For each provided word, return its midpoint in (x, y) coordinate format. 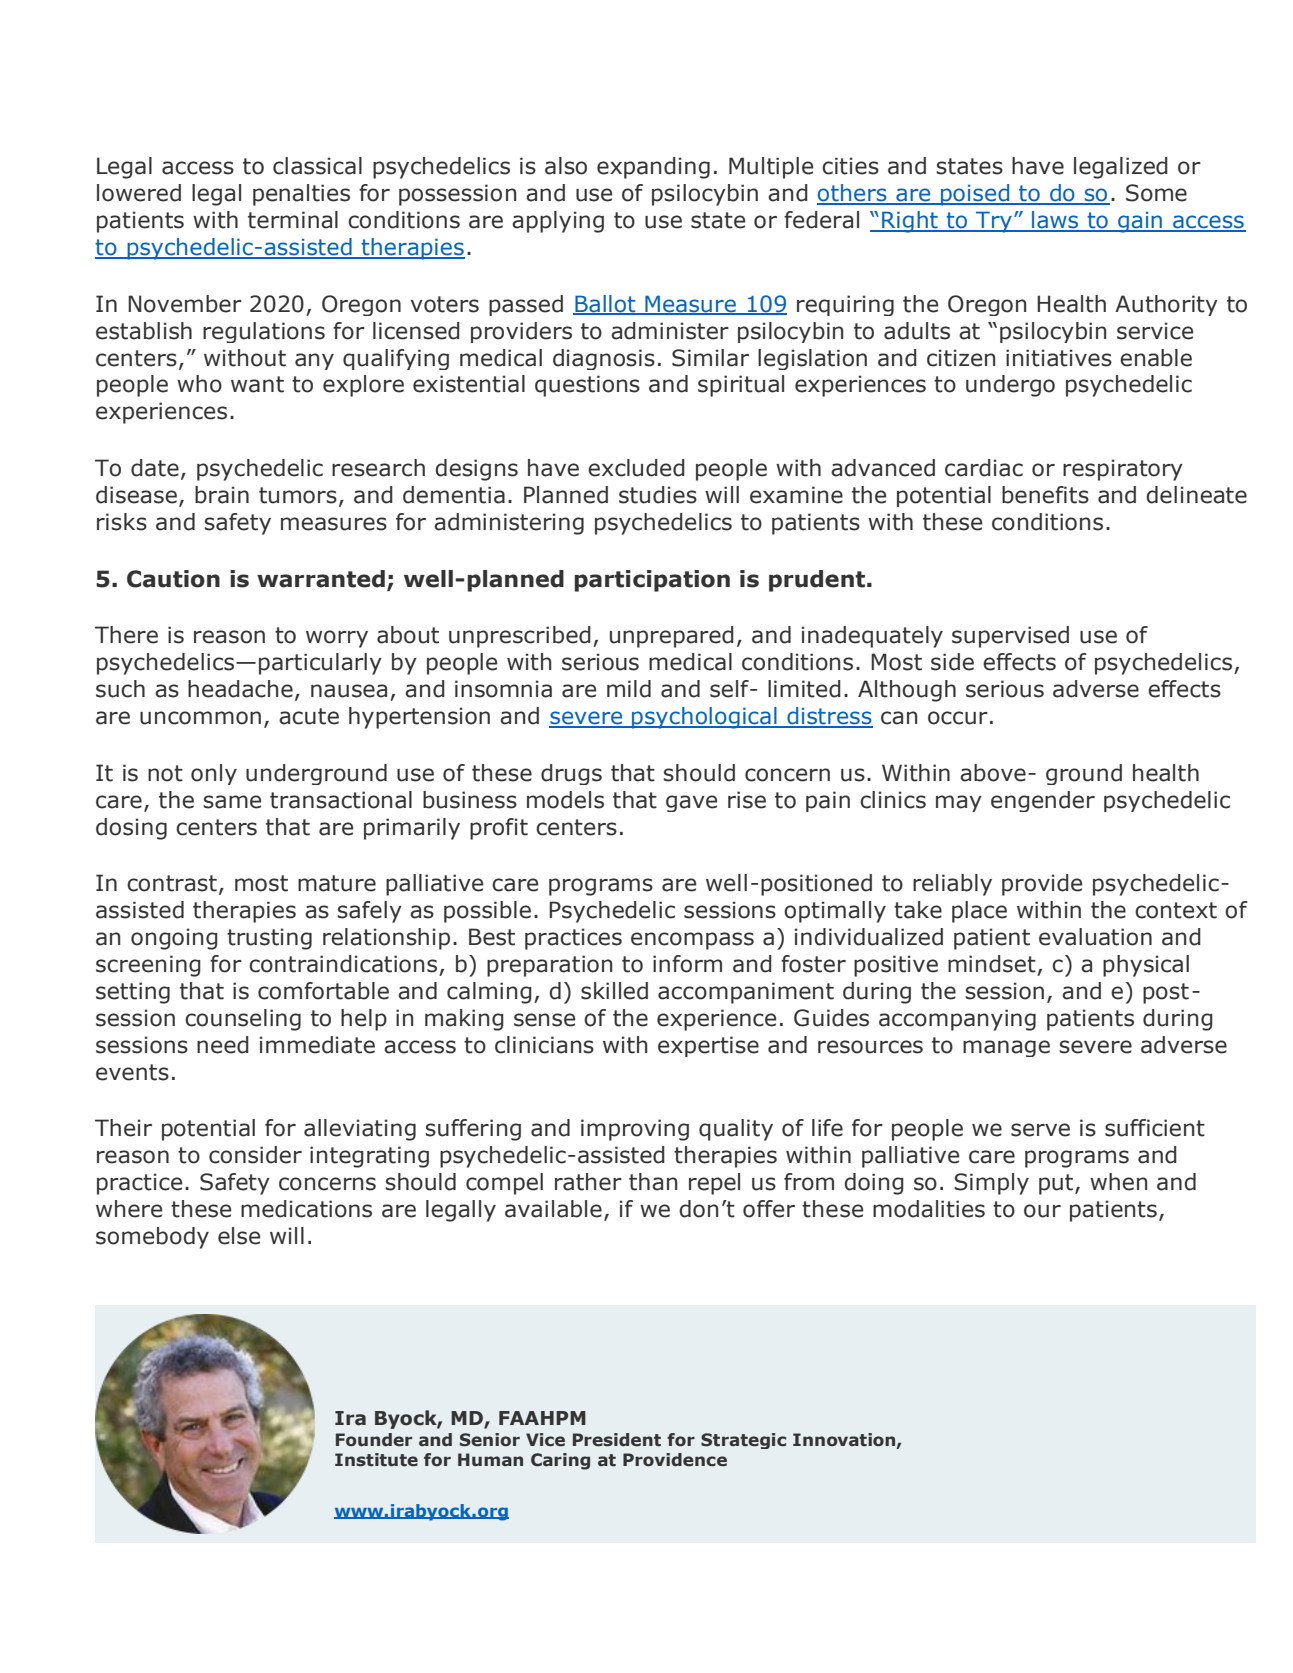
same (232, 802)
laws (1055, 221)
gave (691, 803)
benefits (1045, 495)
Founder (374, 1440)
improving (635, 1130)
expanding (653, 168)
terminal (293, 220)
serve (1040, 1130)
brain (222, 495)
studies (658, 495)
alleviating (360, 1130)
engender (1043, 801)
